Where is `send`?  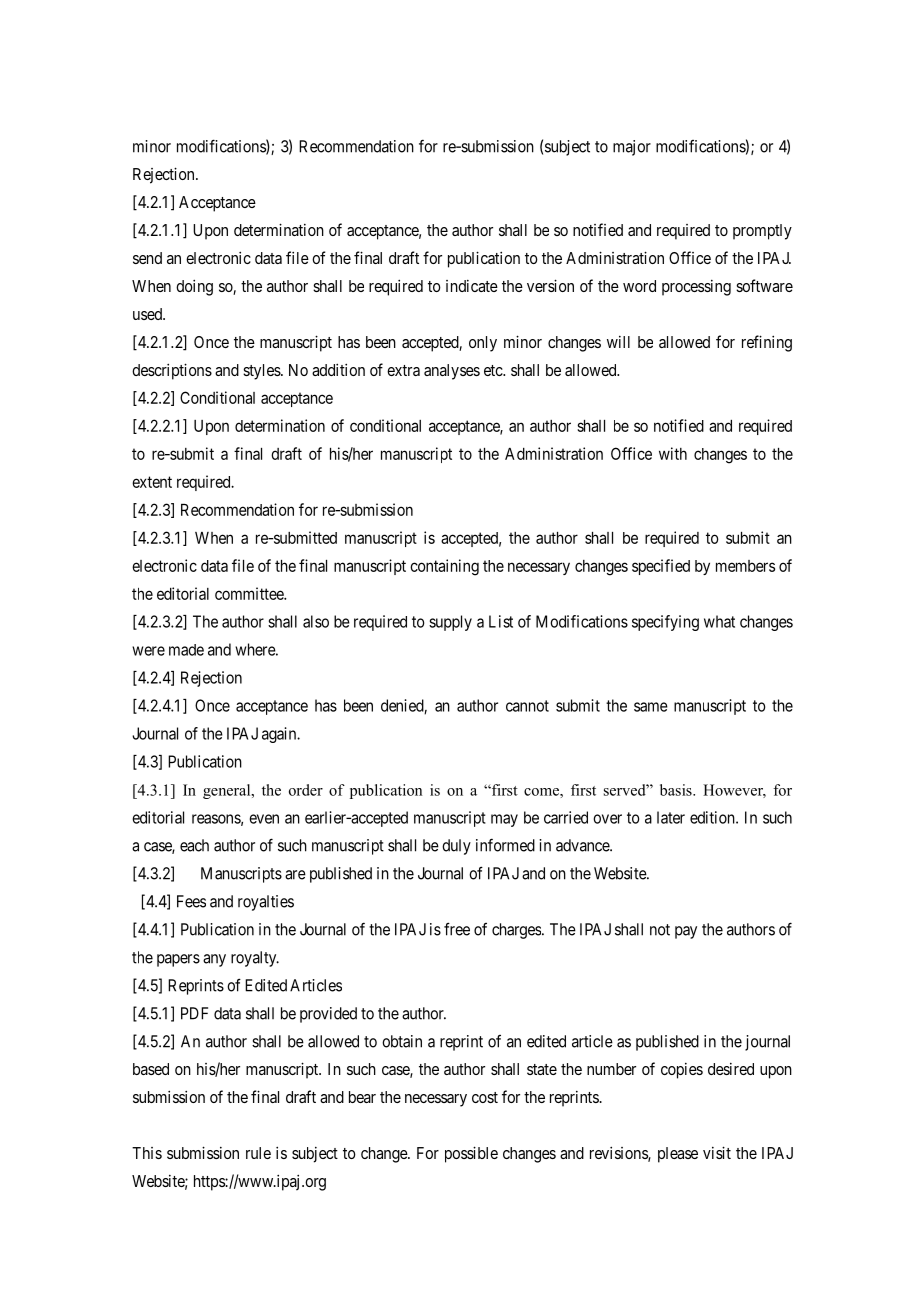 send is located at coordinates (147, 258).
